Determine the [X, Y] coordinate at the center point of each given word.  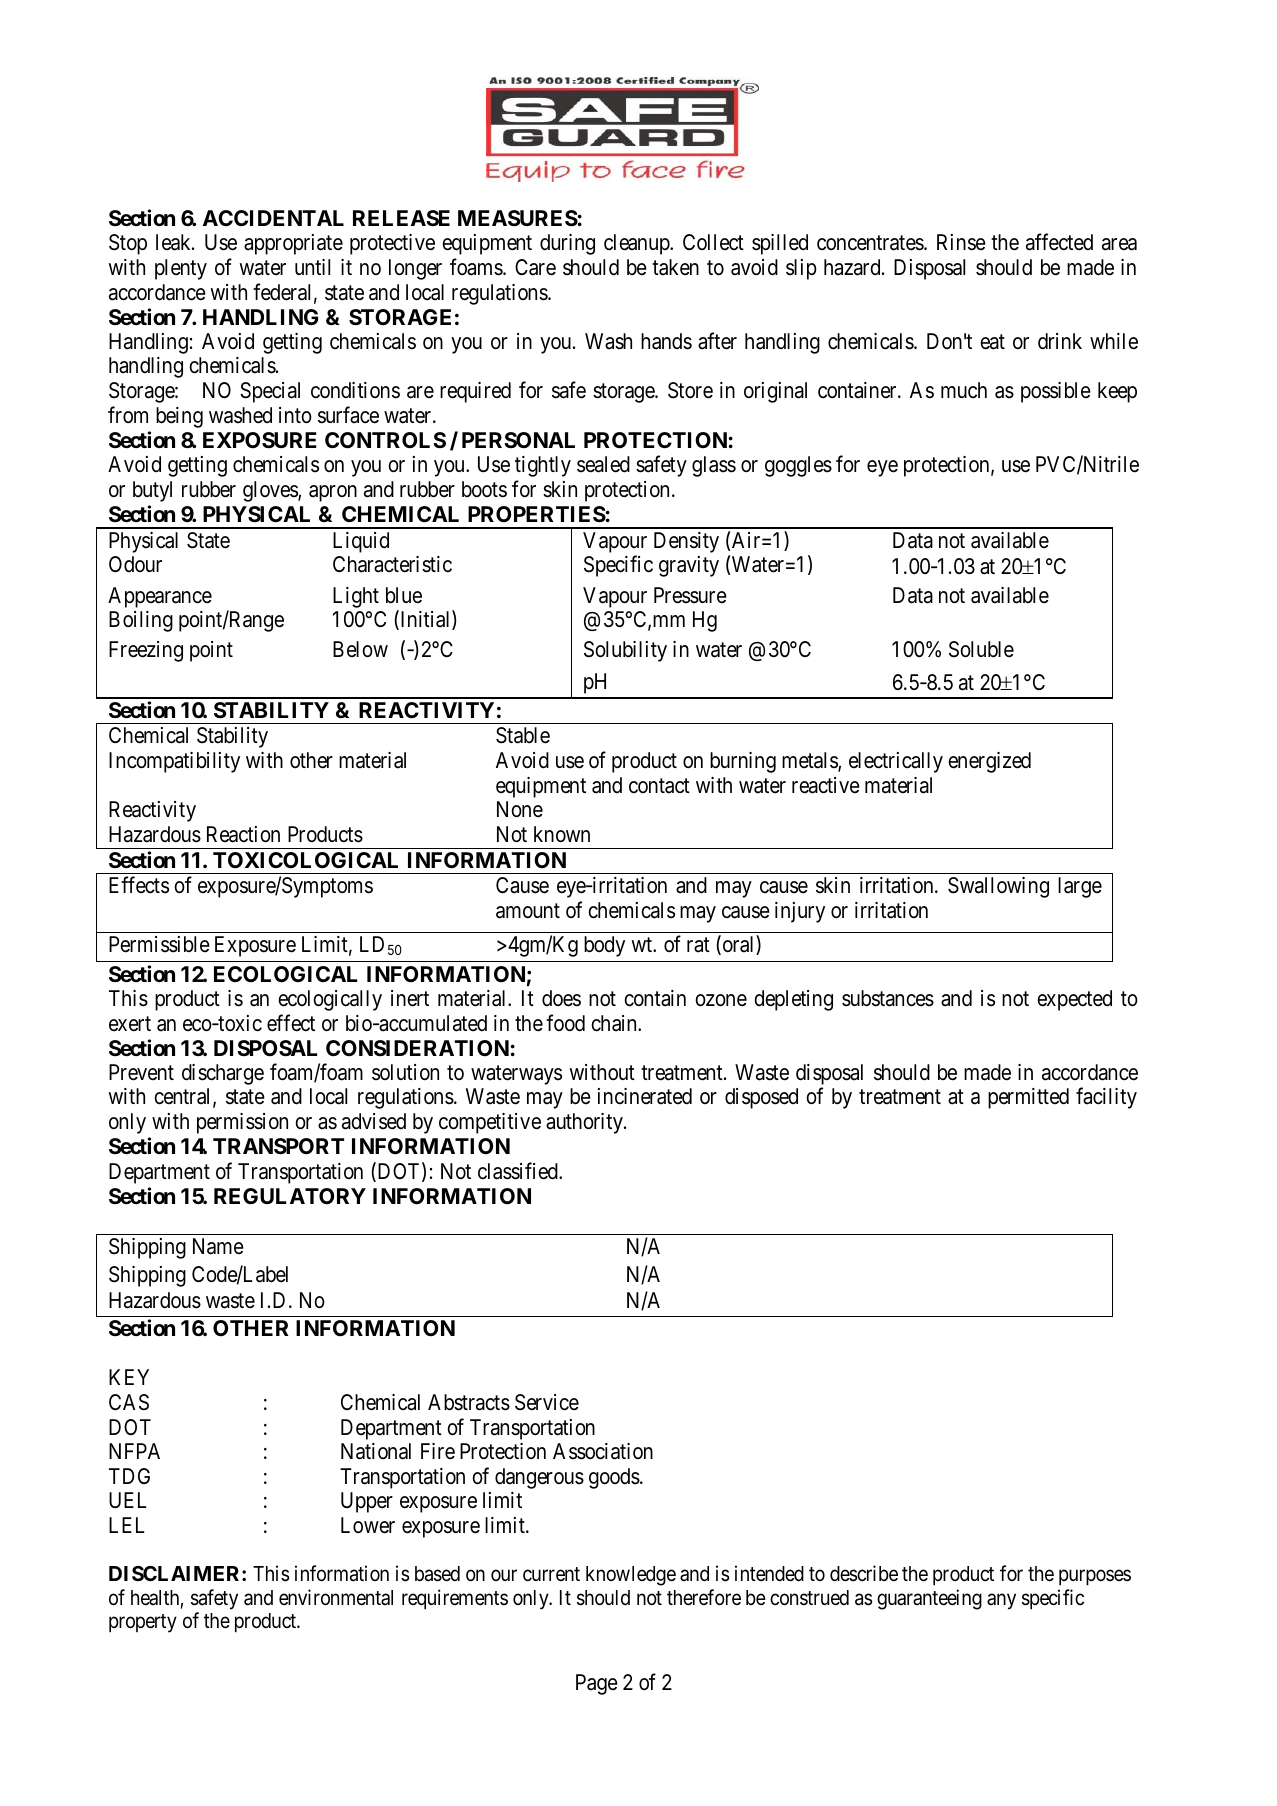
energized [989, 762]
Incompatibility [174, 762]
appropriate [293, 244]
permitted [1028, 1098]
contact [659, 786]
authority [585, 1123]
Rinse [961, 242]
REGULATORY [290, 1196]
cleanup [638, 244]
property [143, 1623]
